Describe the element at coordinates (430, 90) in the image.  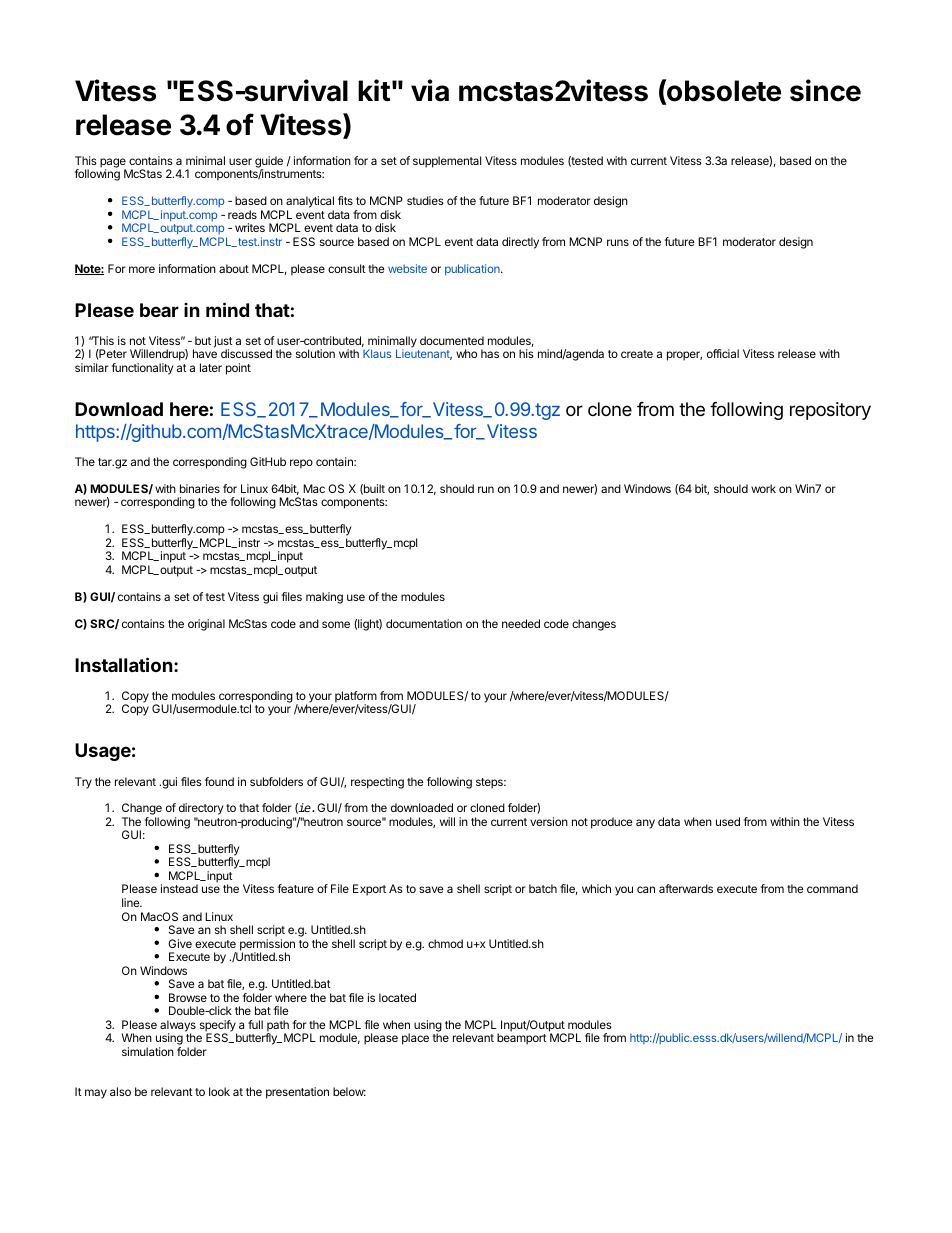
I see `via` at that location.
